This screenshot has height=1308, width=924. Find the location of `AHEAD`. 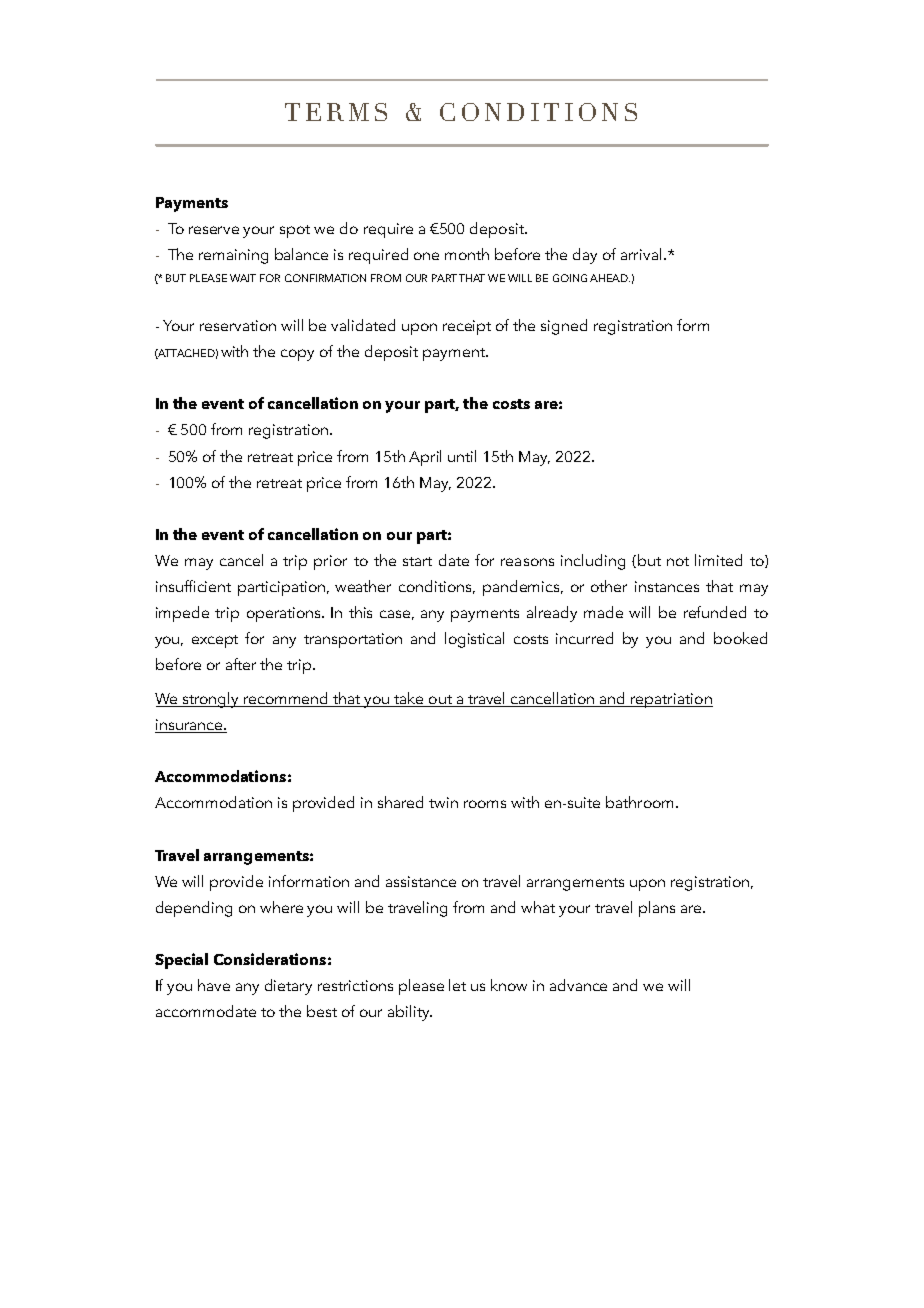

AHEAD is located at coordinates (610, 278).
